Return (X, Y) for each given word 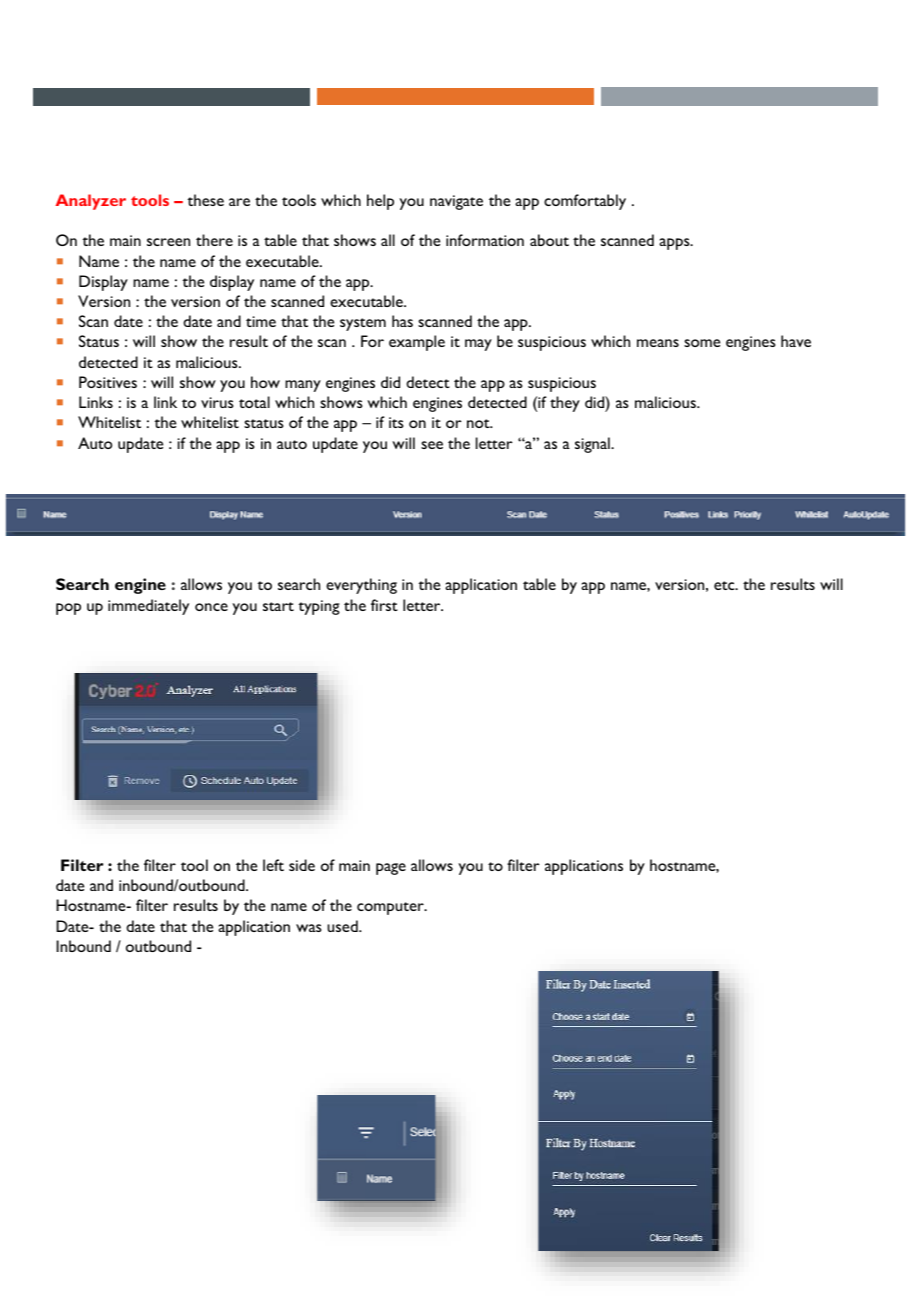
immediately (148, 607)
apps (675, 244)
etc (725, 585)
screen (168, 242)
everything (361, 586)
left (273, 865)
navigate (456, 202)
